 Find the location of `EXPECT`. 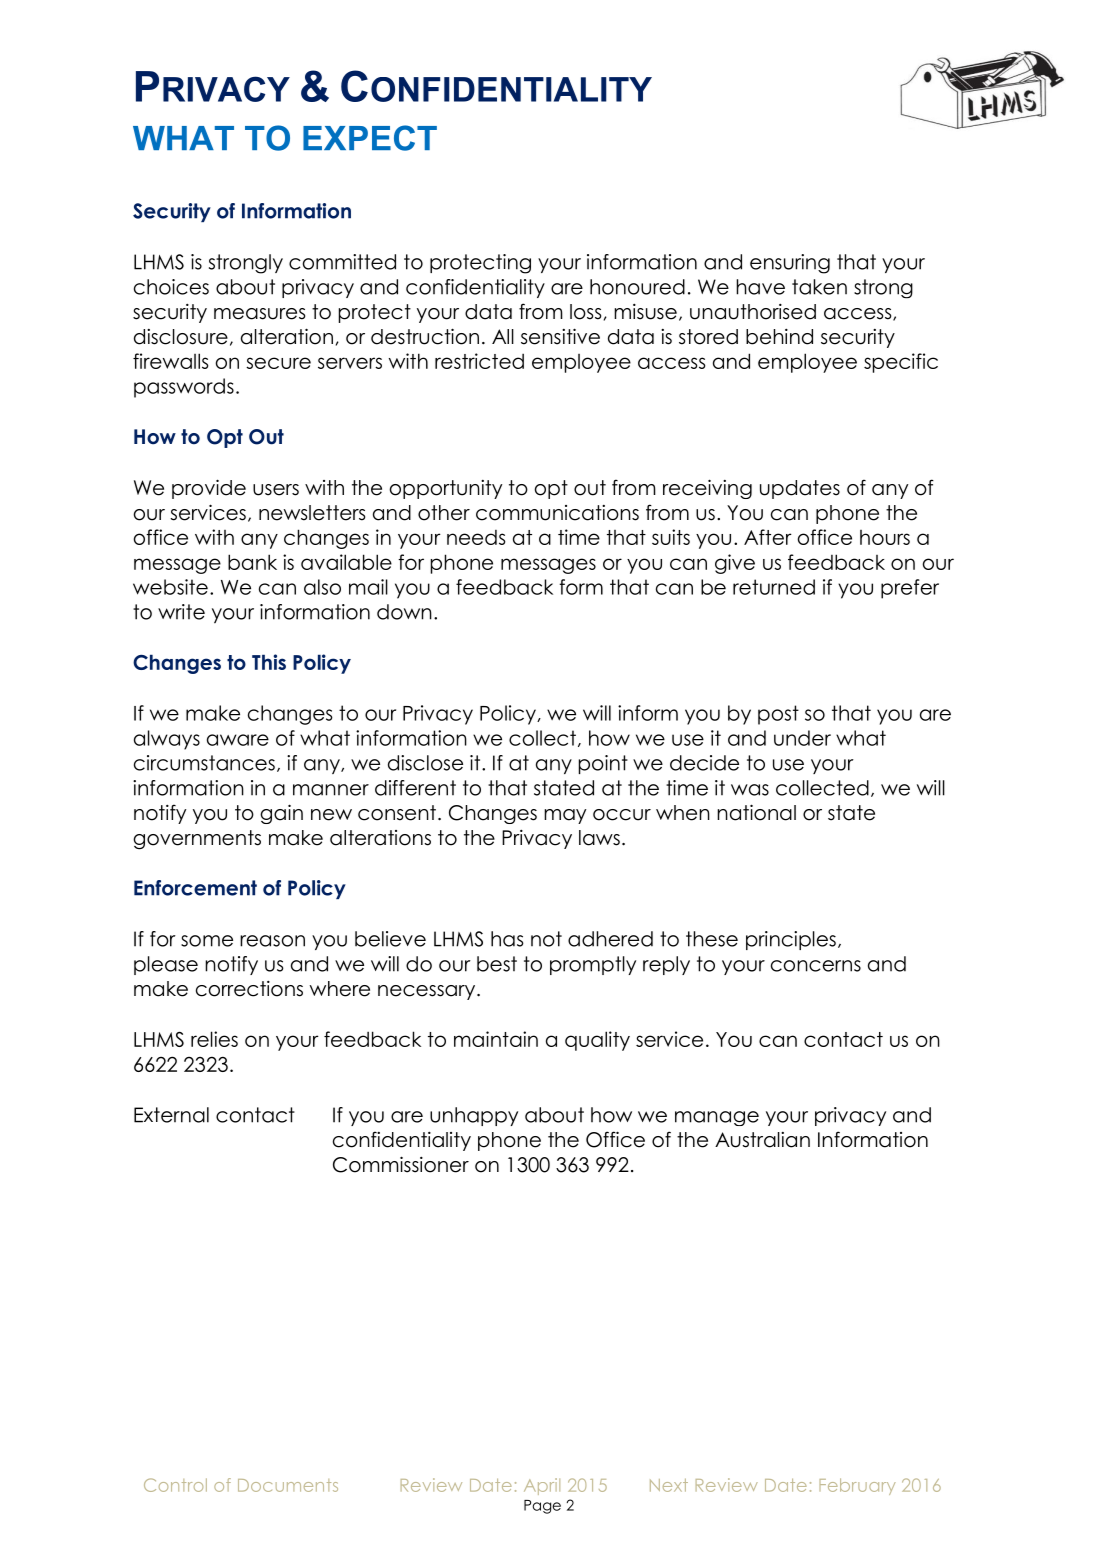

EXPECT is located at coordinates (370, 138).
